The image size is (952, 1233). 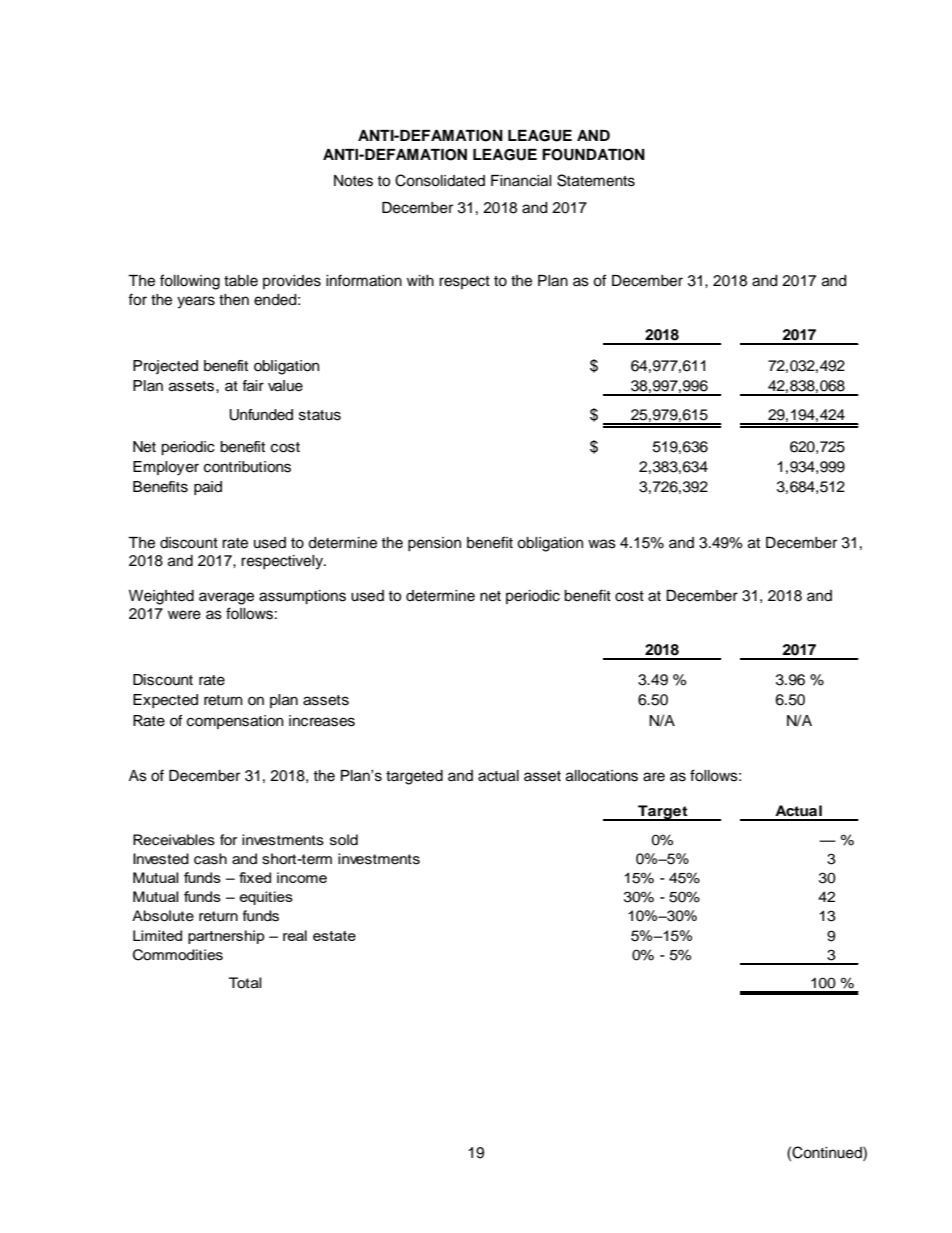 What do you see at coordinates (602, 776) in the screenshot?
I see `allocations` at bounding box center [602, 776].
